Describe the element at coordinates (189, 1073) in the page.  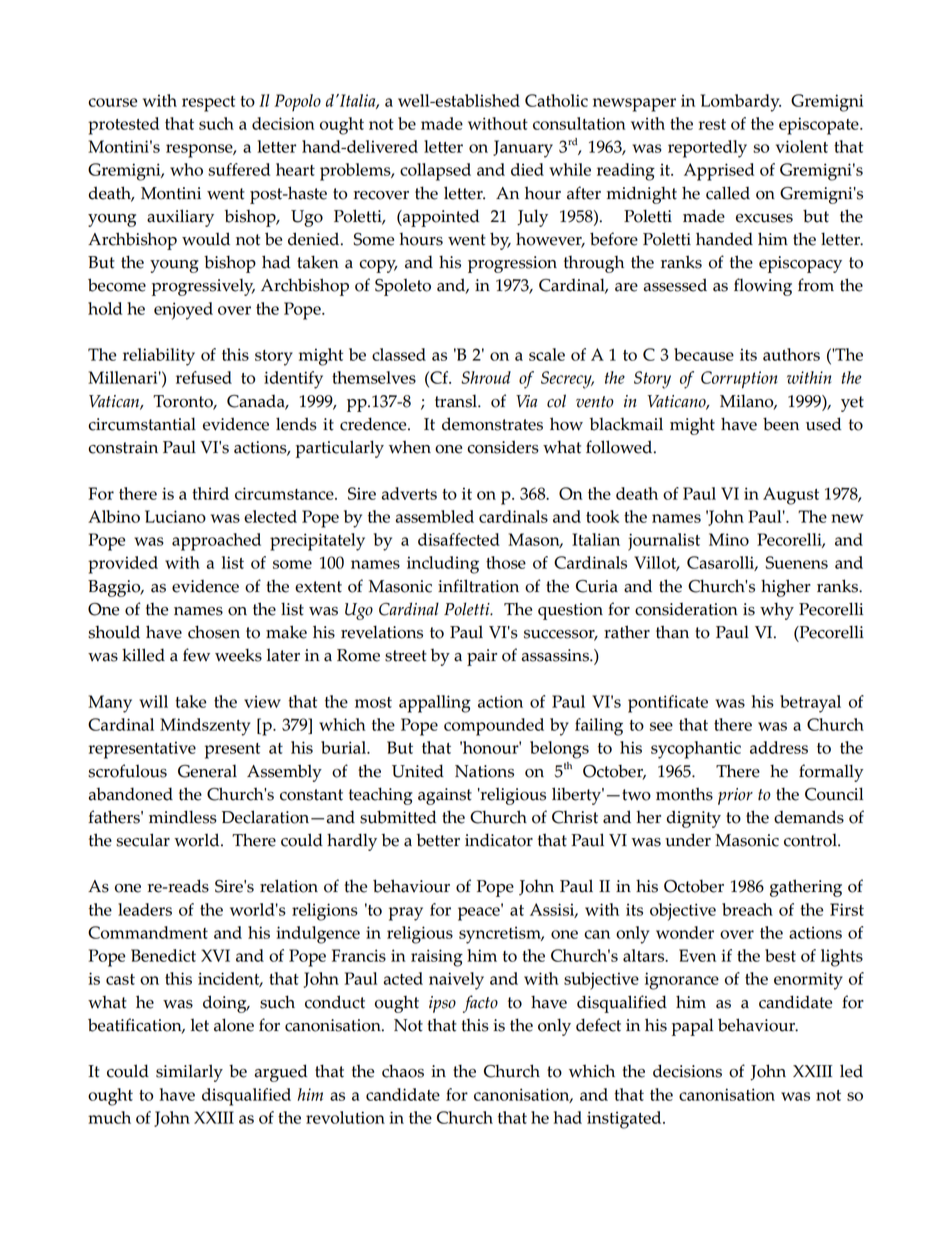
I see `similarly` at that location.
